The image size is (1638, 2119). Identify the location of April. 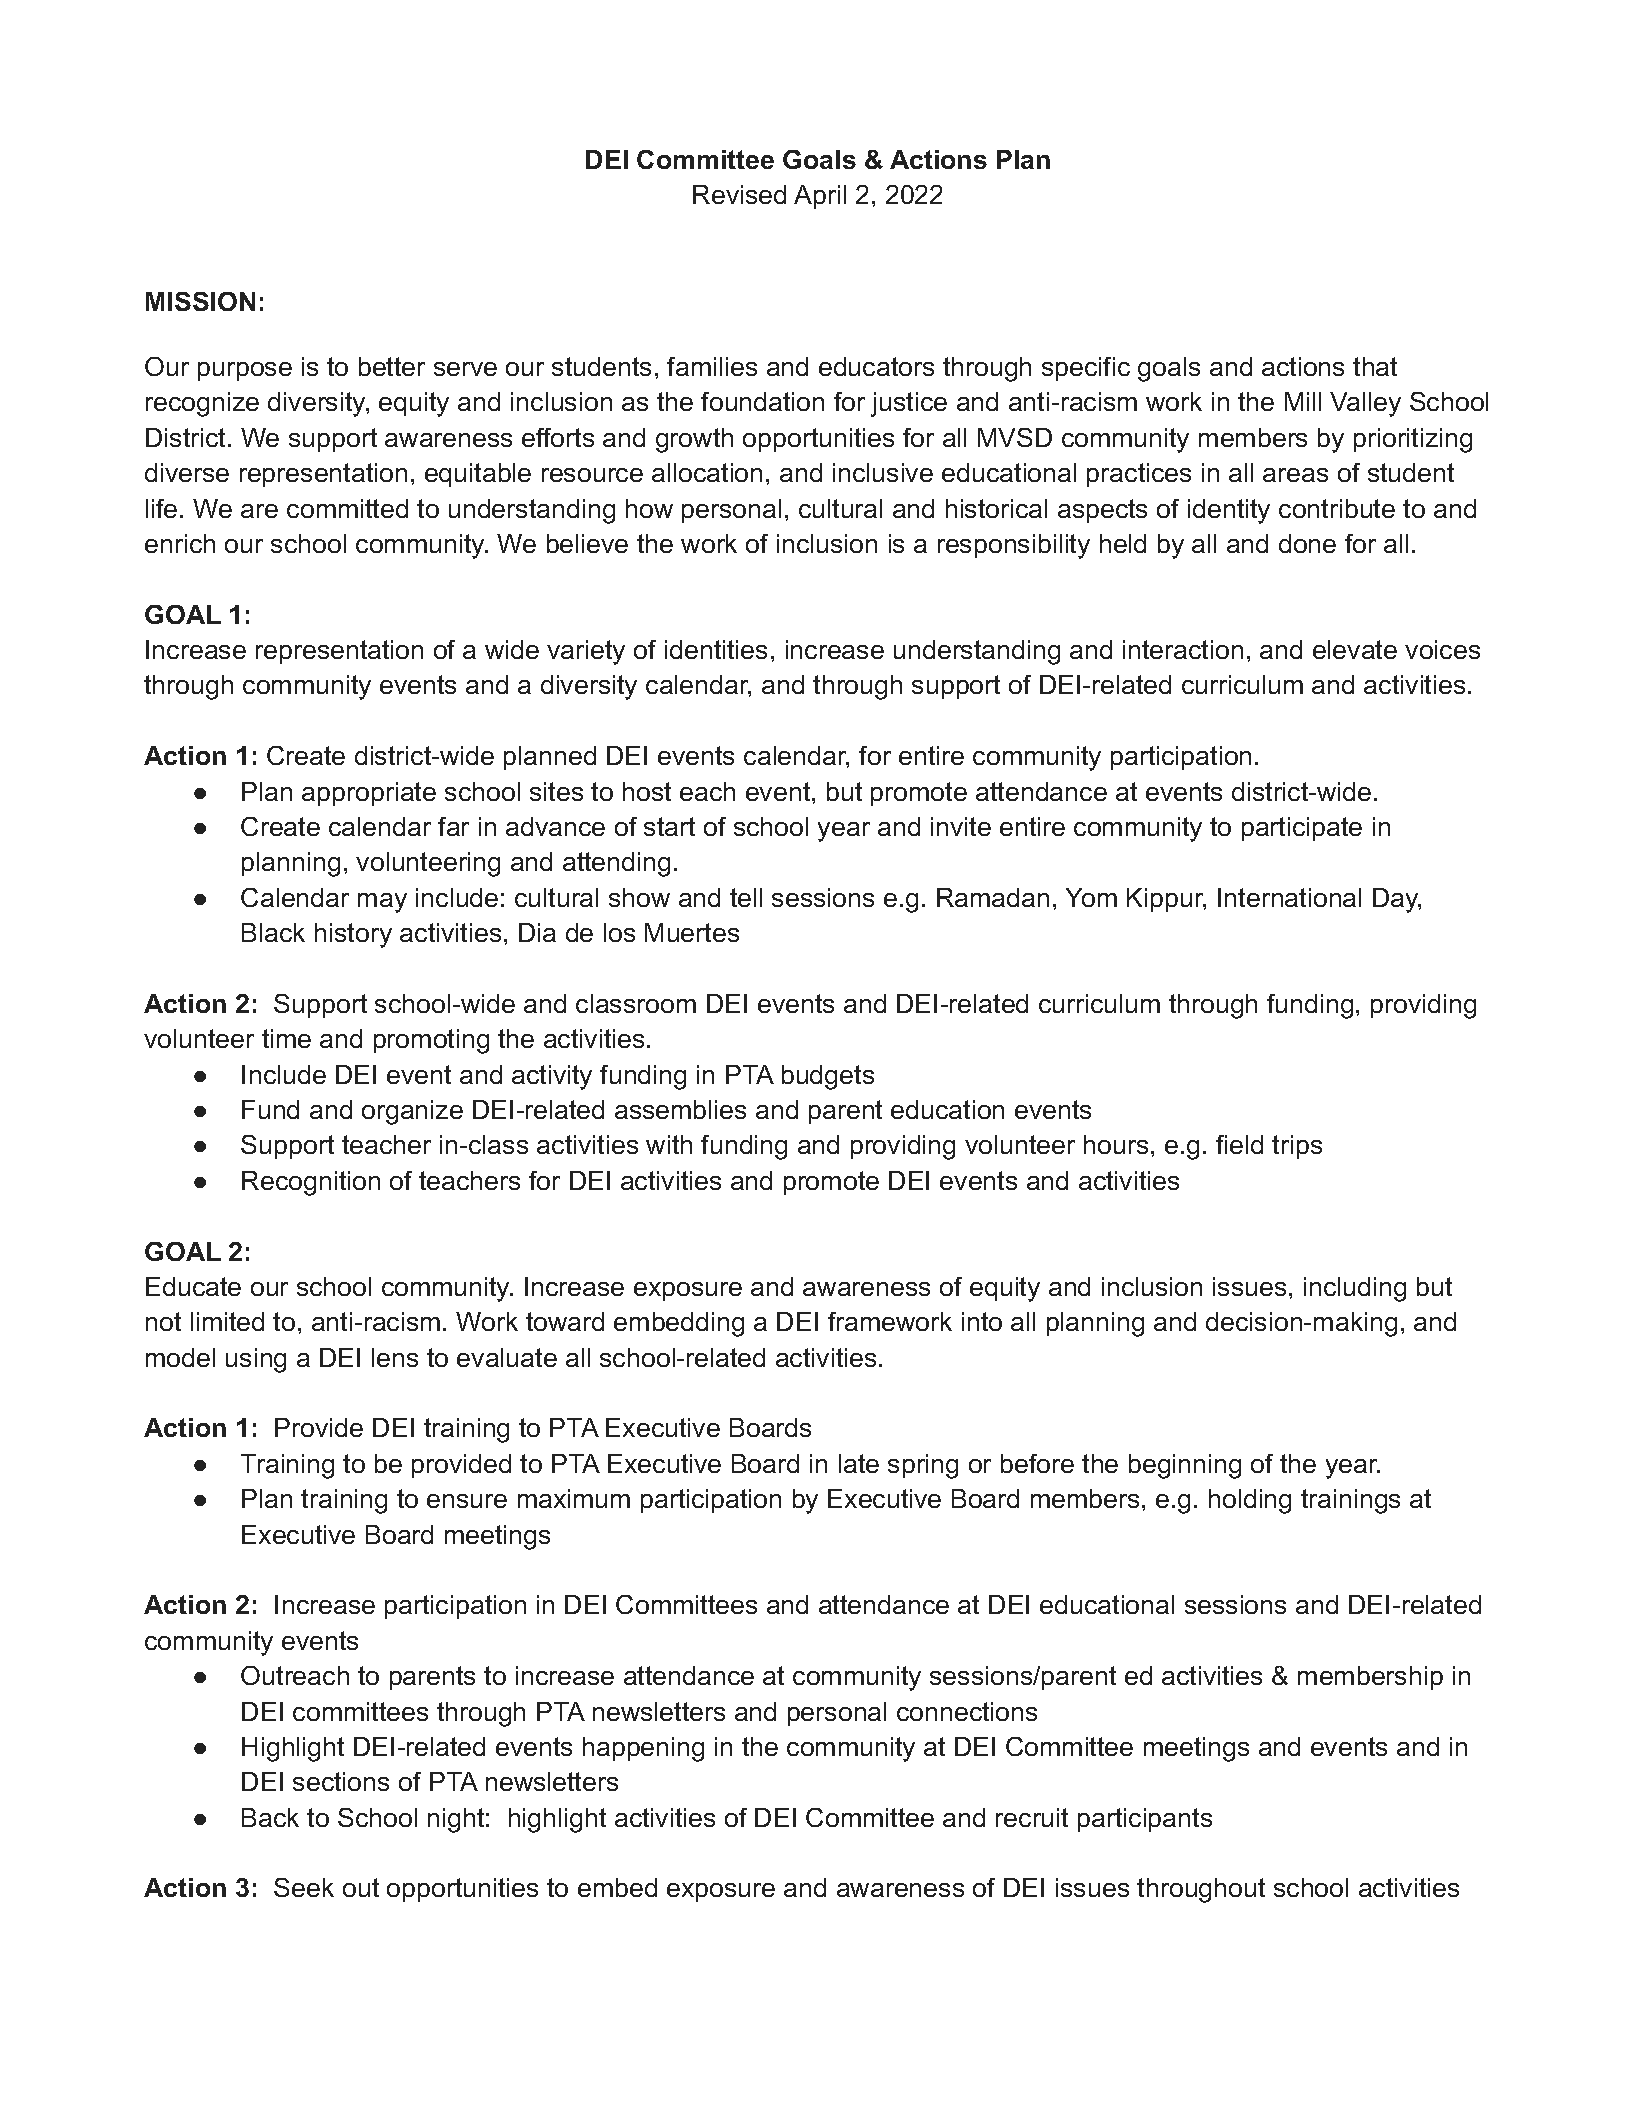
(820, 197).
